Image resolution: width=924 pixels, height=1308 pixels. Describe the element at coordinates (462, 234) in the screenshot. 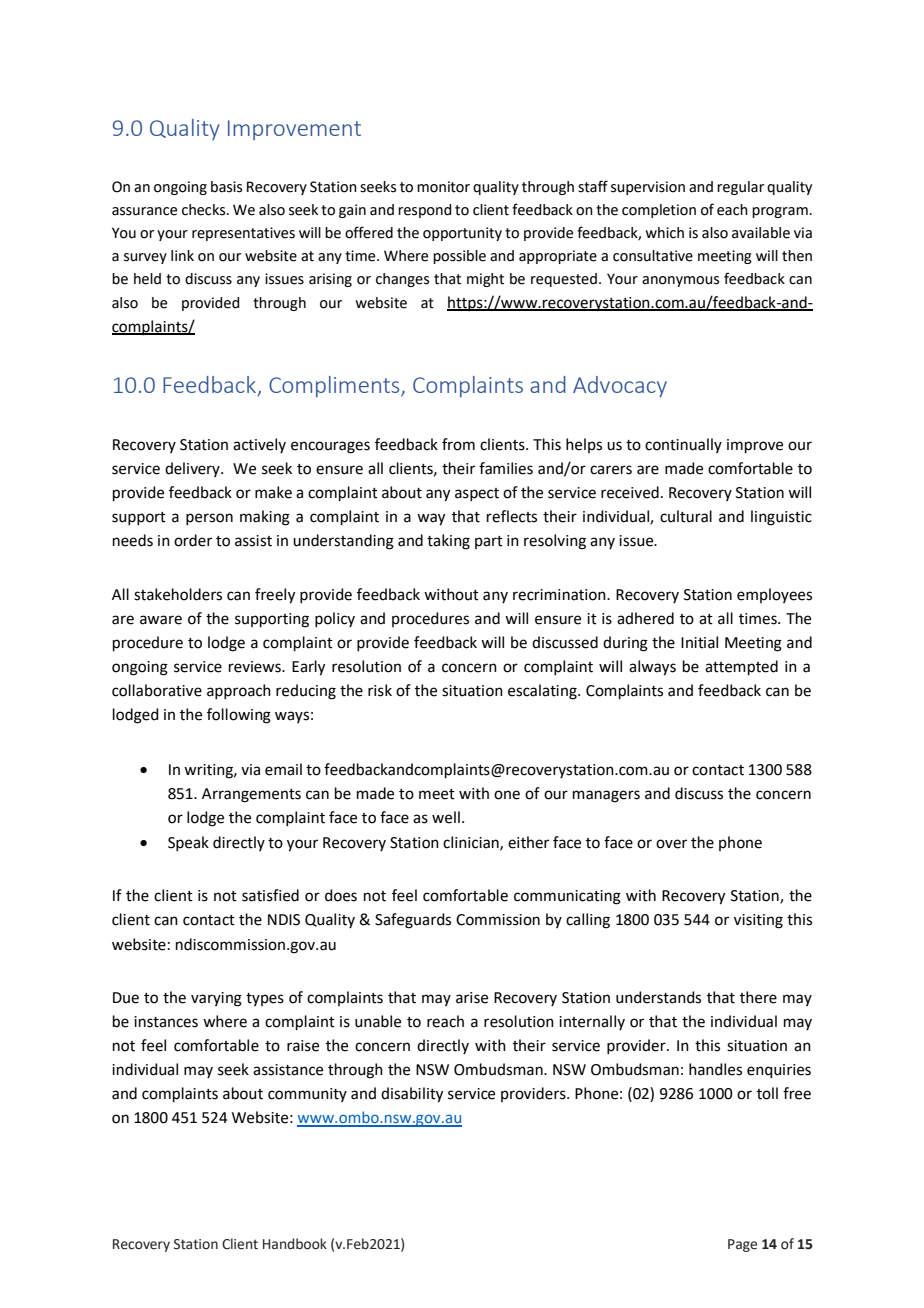

I see `opportunity` at that location.
